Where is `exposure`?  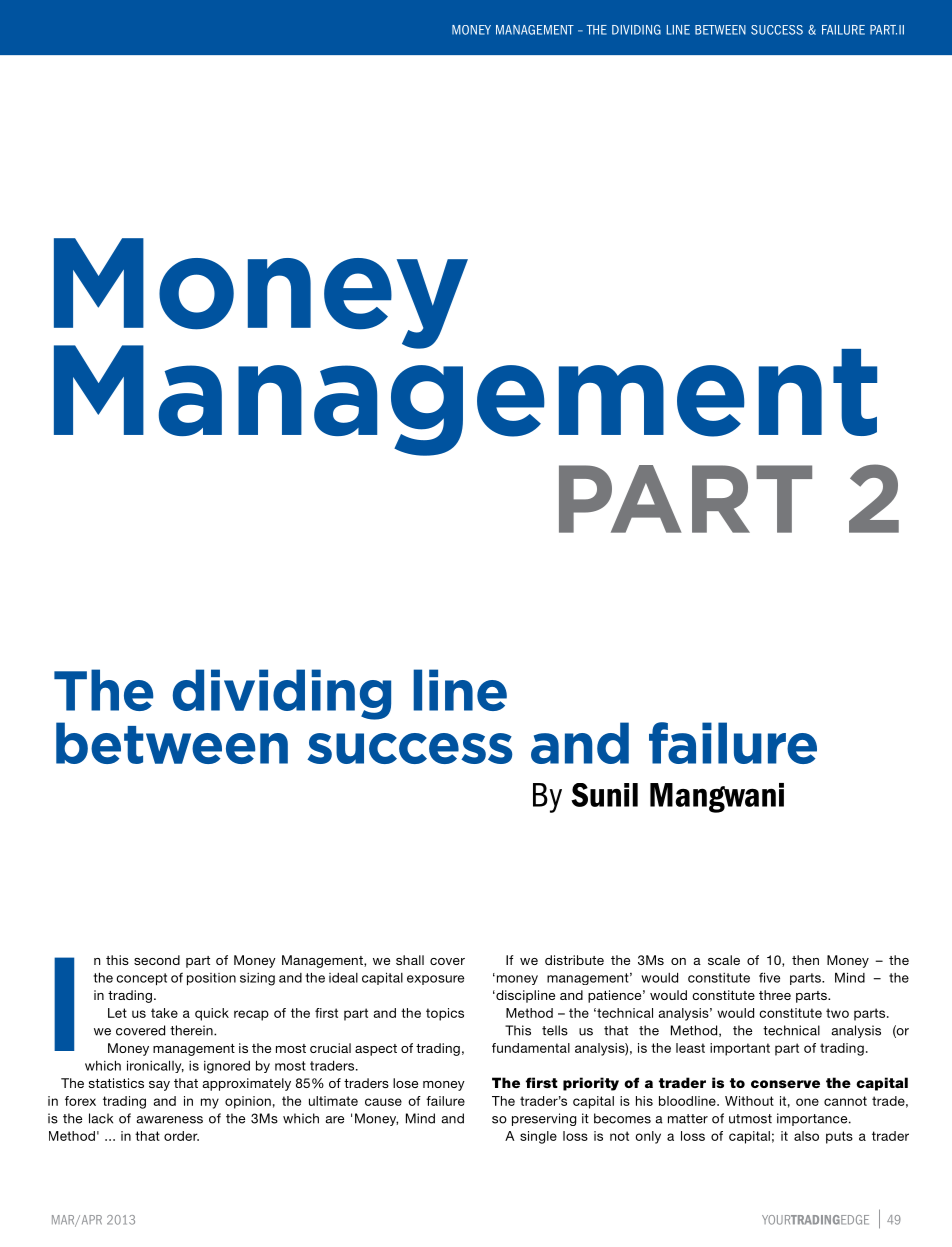
exposure is located at coordinates (435, 980).
